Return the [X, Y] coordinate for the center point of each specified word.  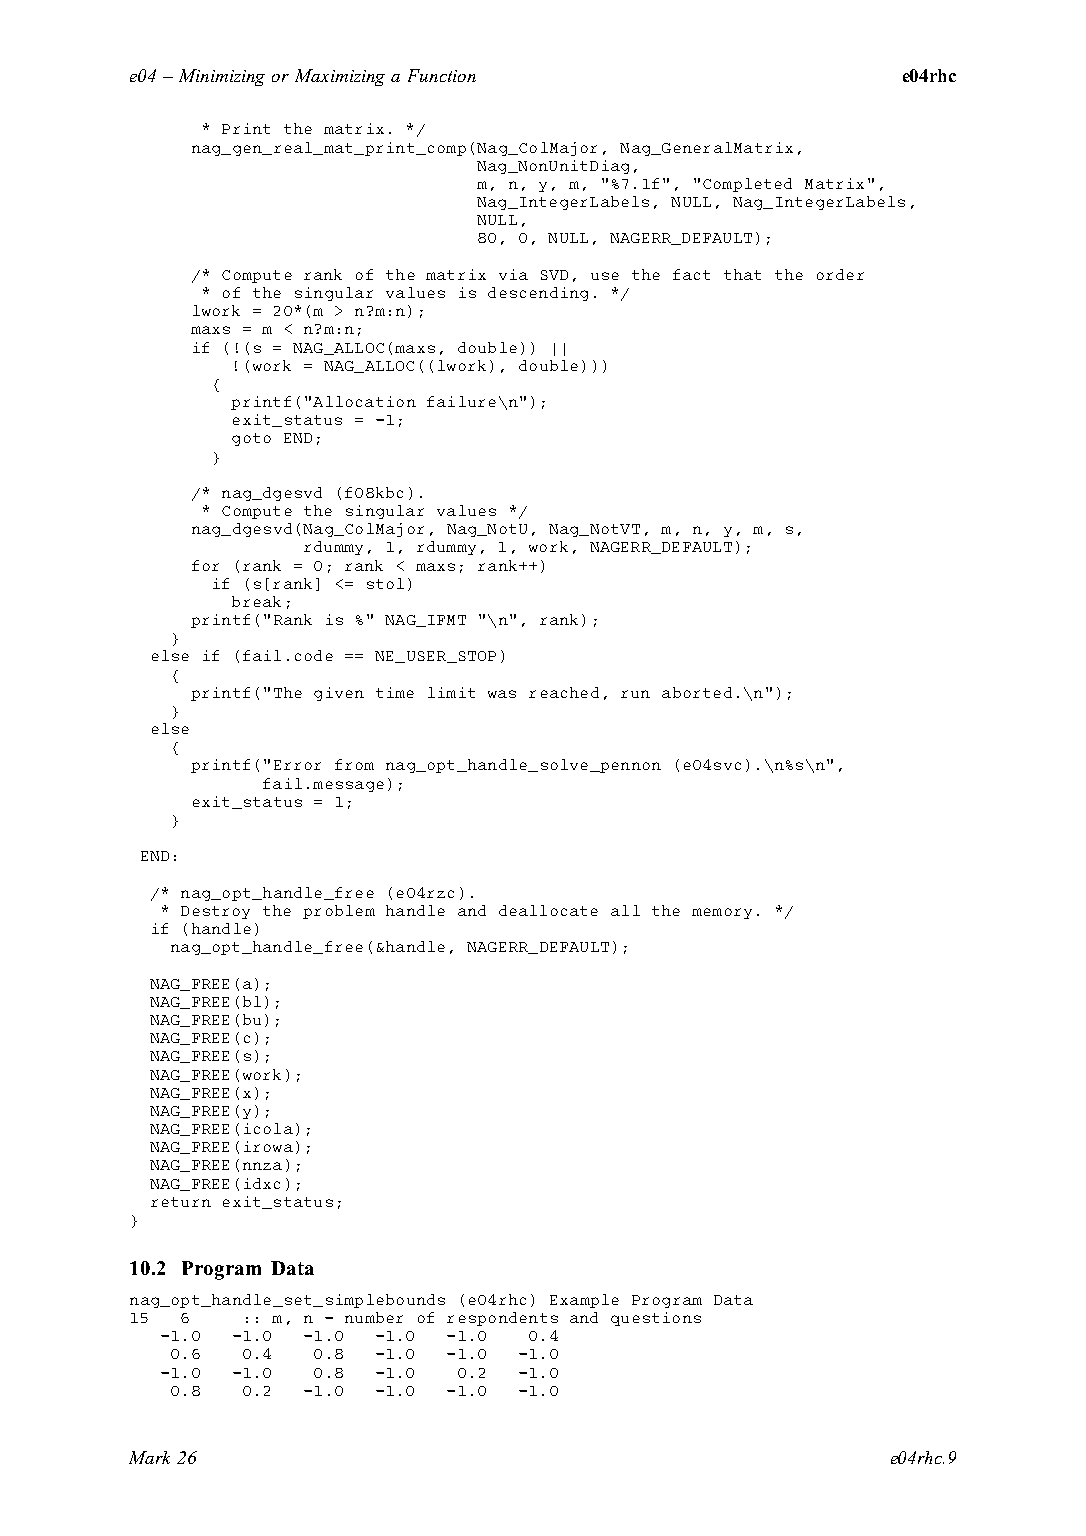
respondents [502, 1319]
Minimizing [222, 77]
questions [656, 1319]
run [635, 694]
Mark [149, 1457]
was [502, 694]
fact [691, 274]
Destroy [215, 912]
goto [251, 439]
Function [442, 75]
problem [339, 912]
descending [538, 294]
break [256, 601]
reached [564, 692]
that [742, 274]
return [181, 1202]
